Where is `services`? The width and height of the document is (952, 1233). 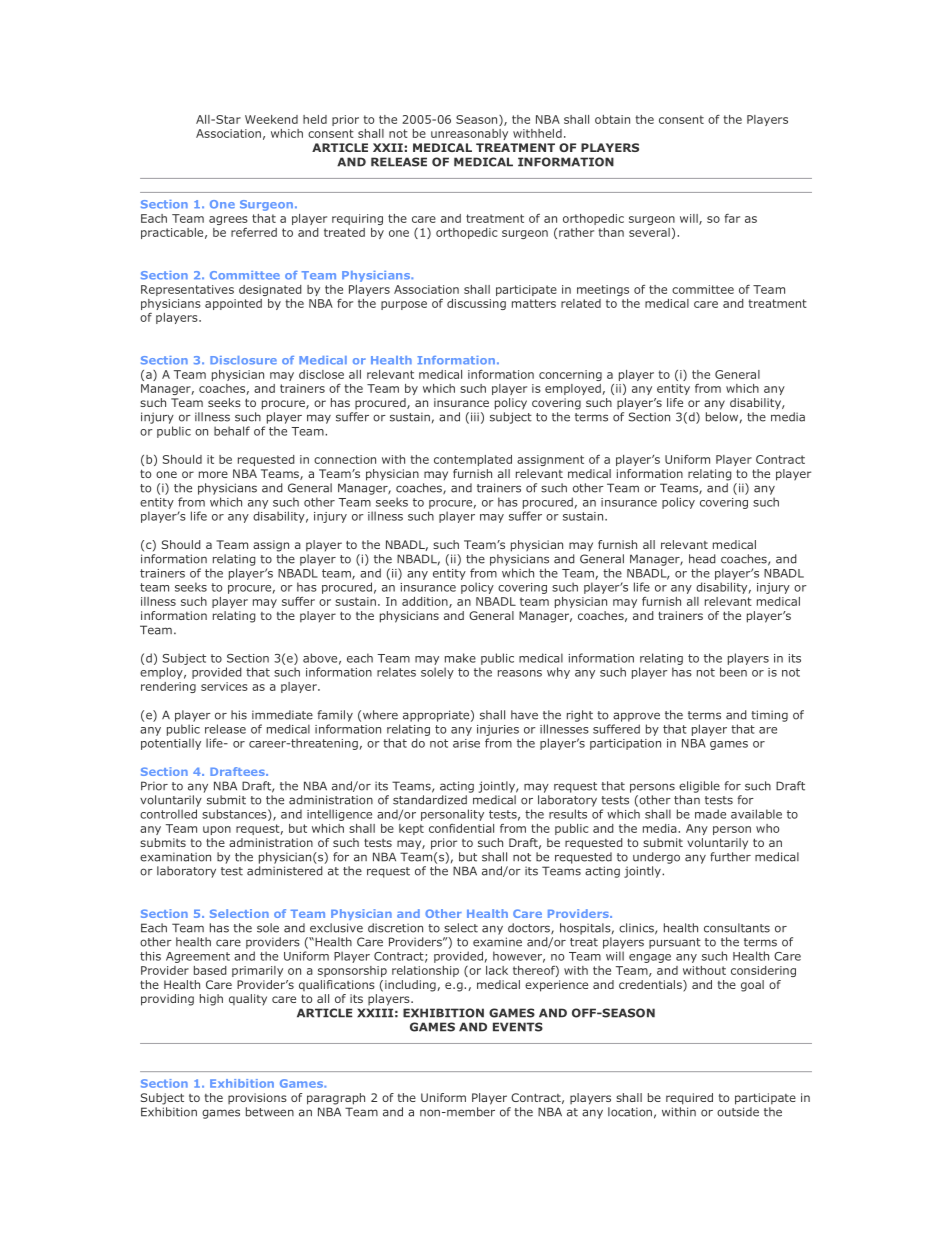
services is located at coordinates (224, 686).
